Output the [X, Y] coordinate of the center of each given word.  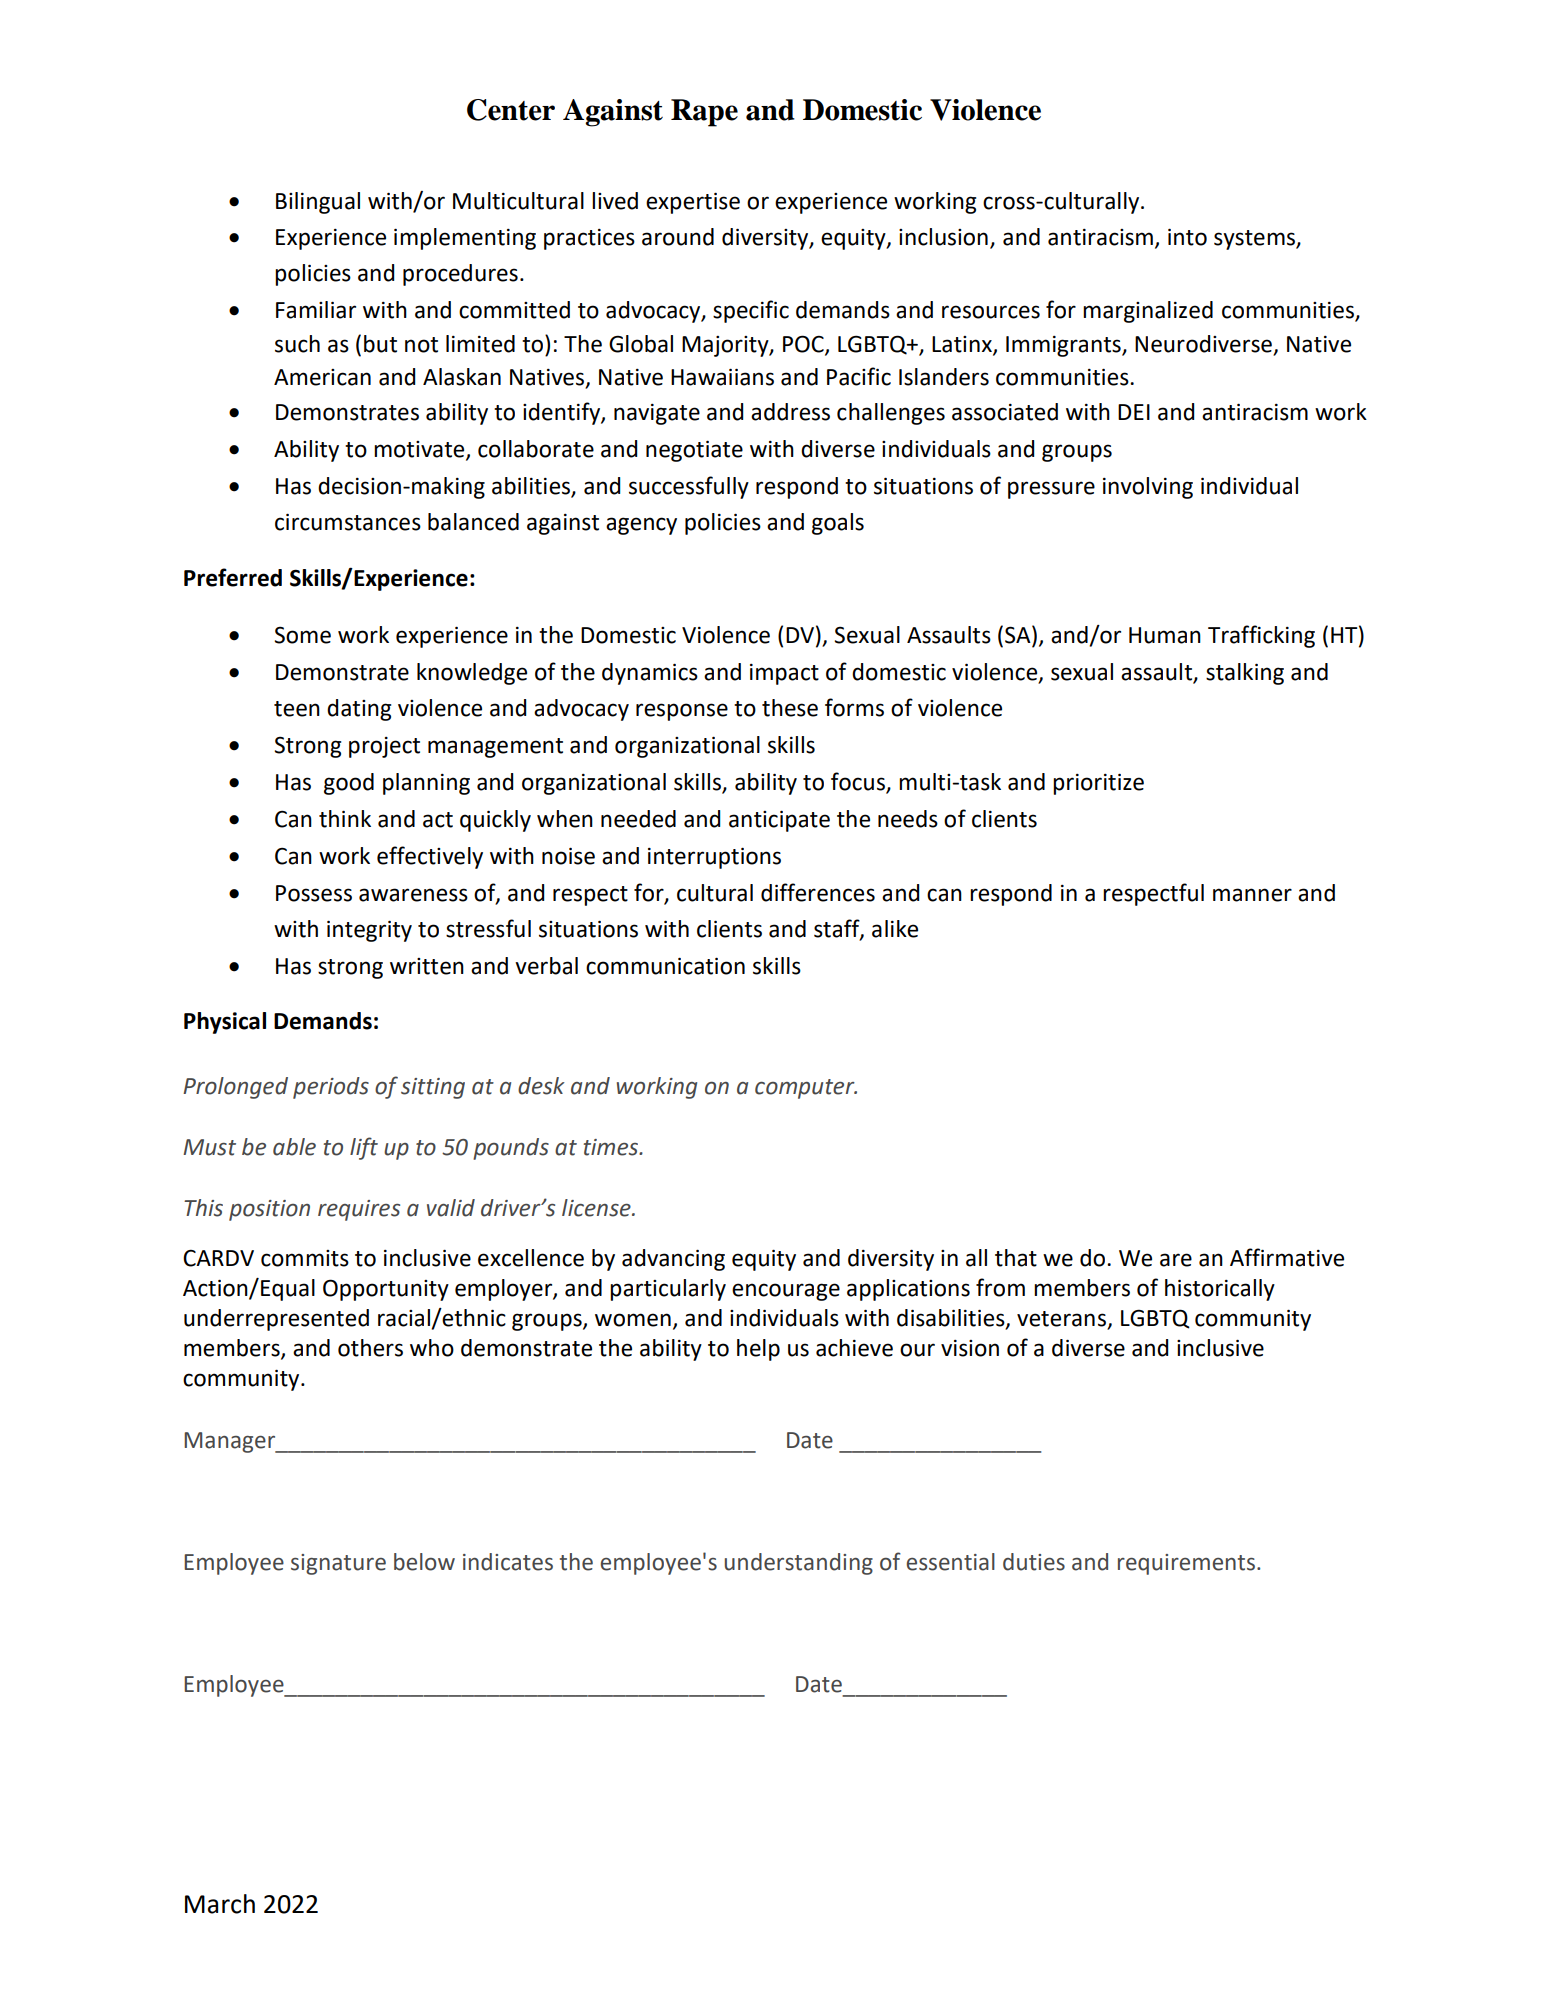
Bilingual [318, 203]
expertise [693, 203]
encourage [786, 1292]
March [220, 1904]
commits [305, 1258]
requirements [1186, 1564]
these [790, 708]
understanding [799, 1564]
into [1187, 237]
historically [1220, 1290]
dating [359, 710]
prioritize [1098, 784]
